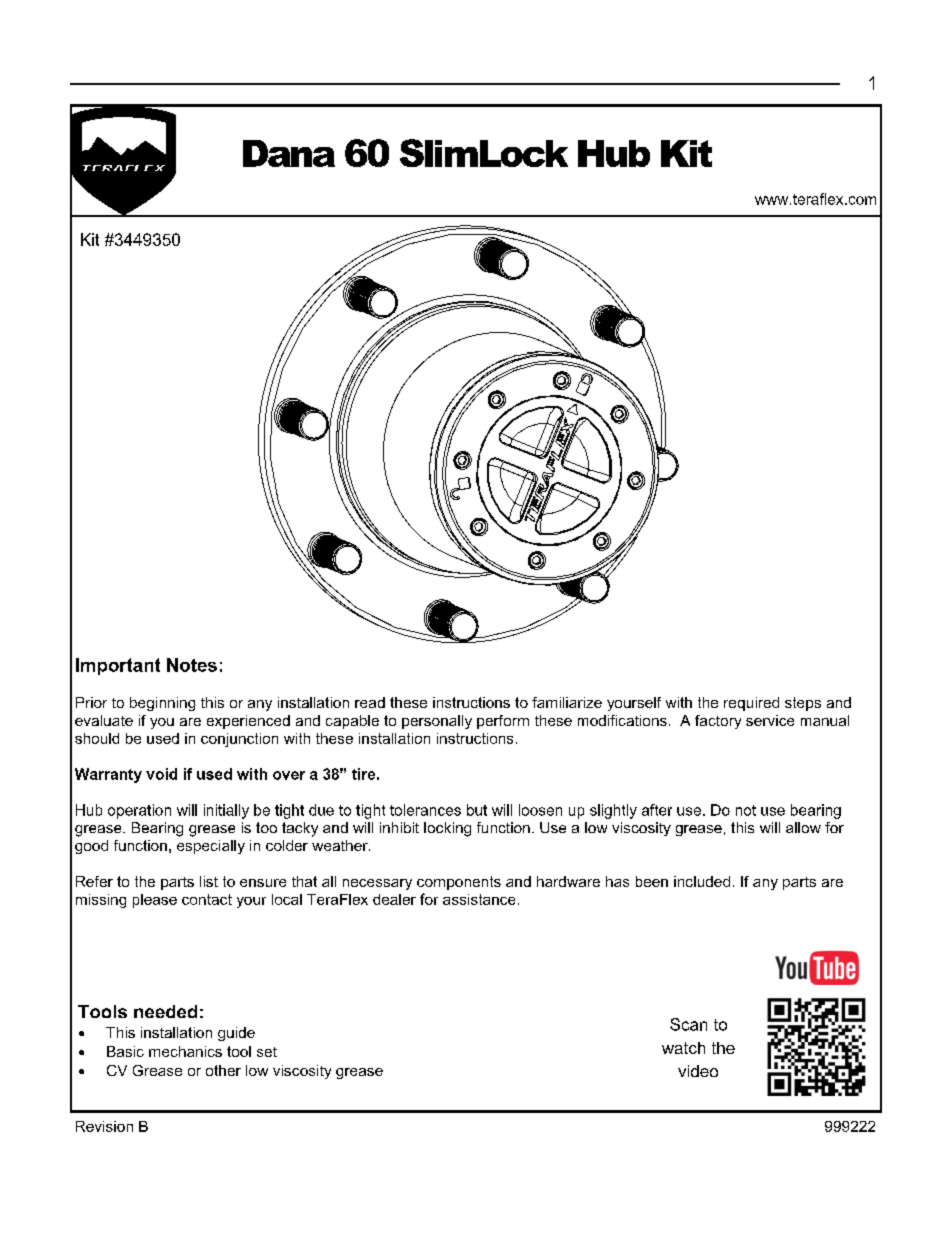 This document has width=952, height=1233. What do you see at coordinates (118, 666) in the document?
I see `Important` at bounding box center [118, 666].
